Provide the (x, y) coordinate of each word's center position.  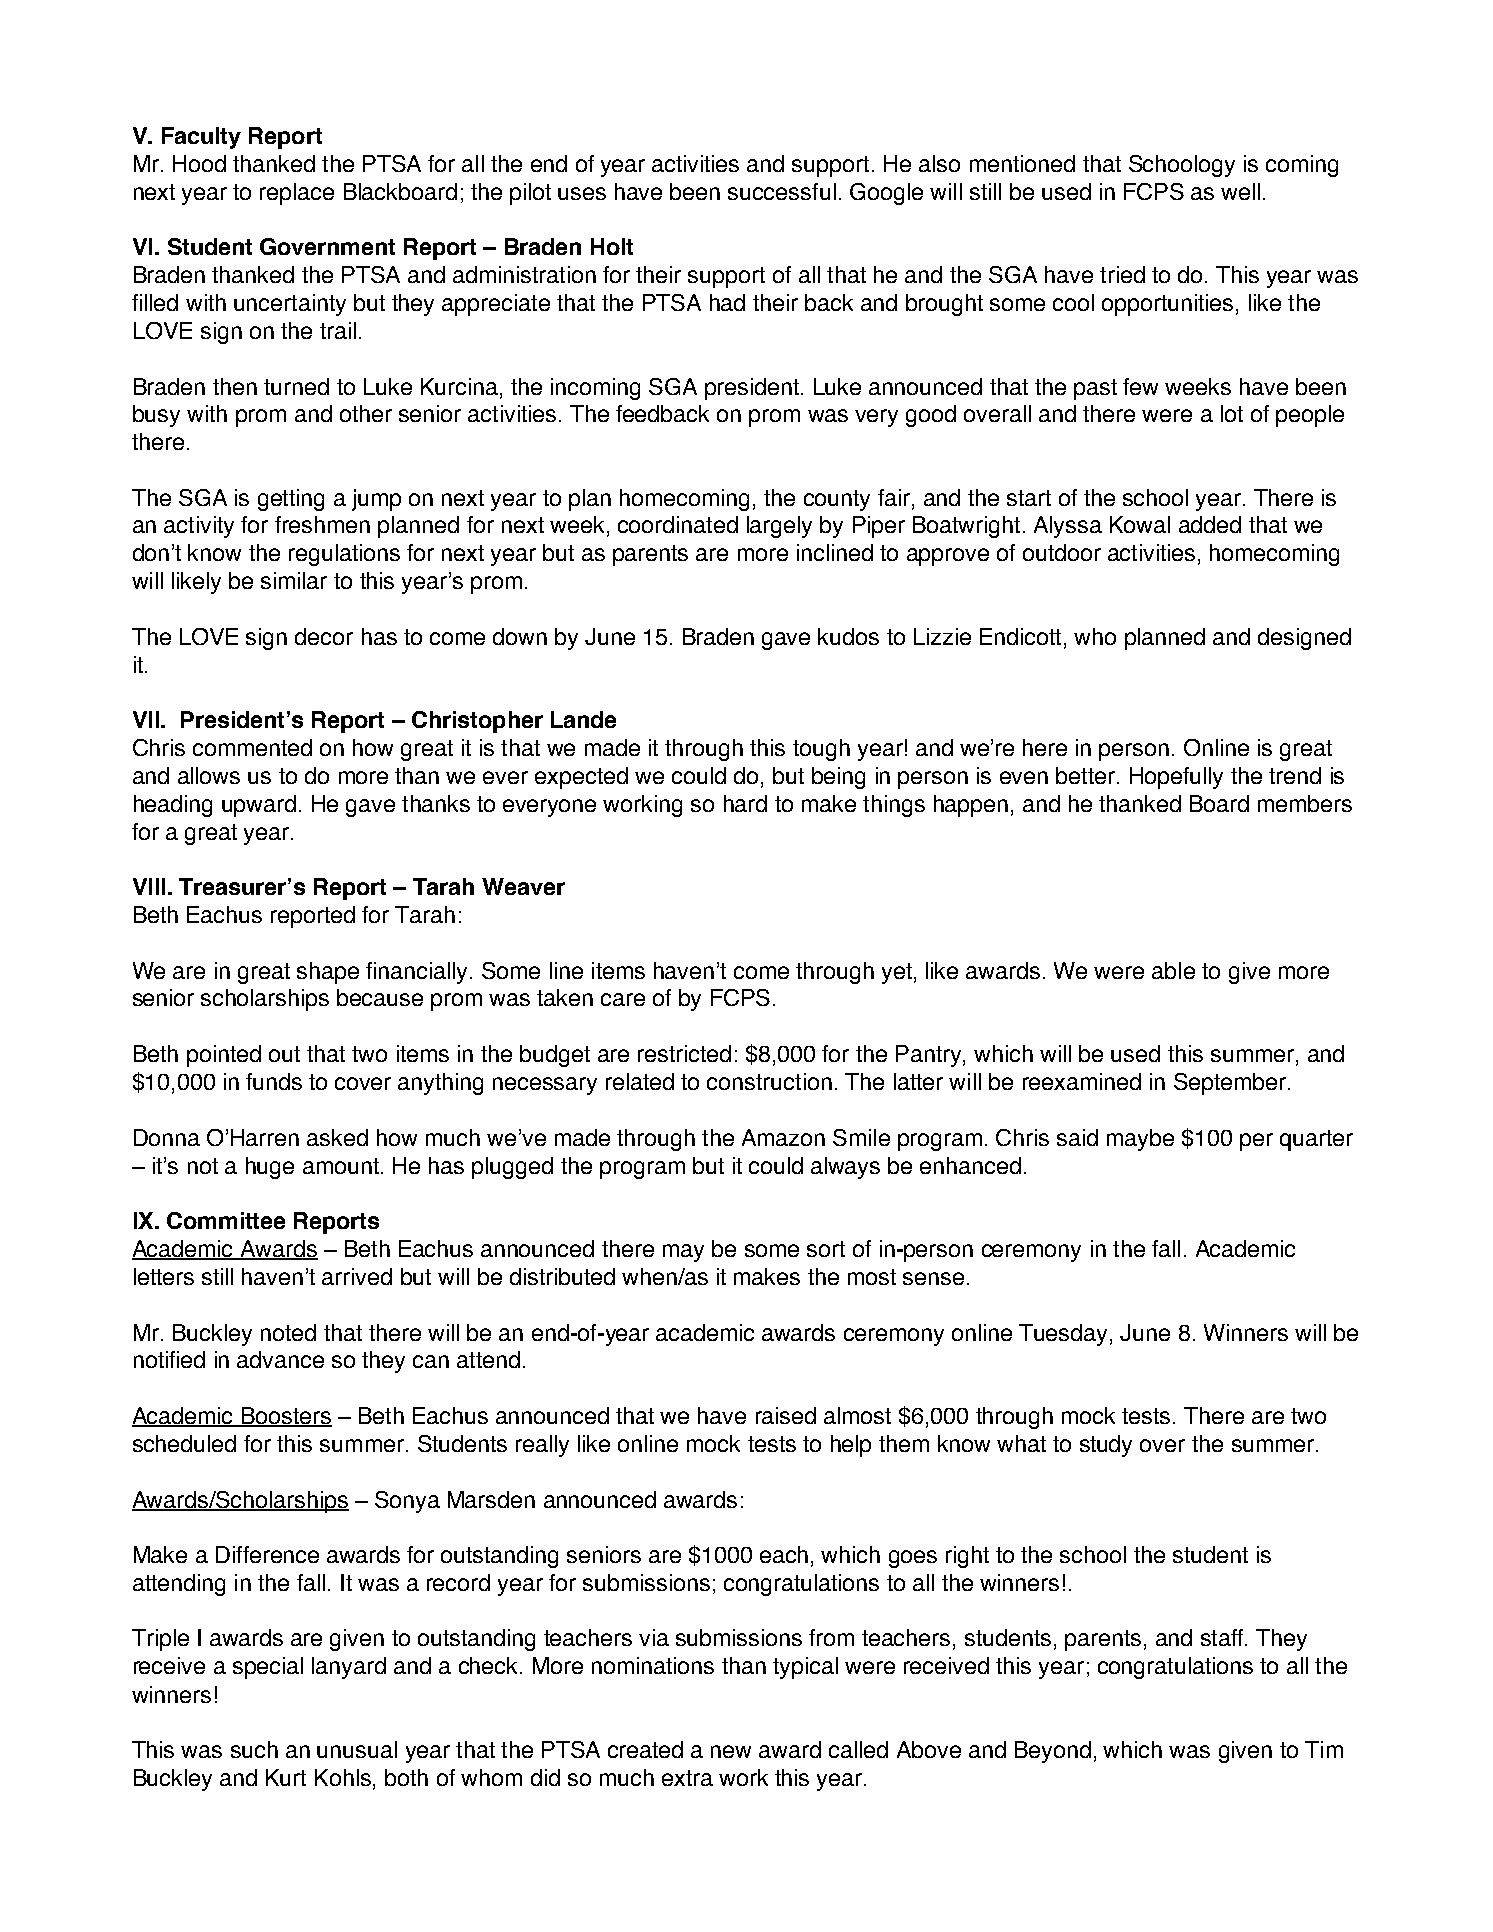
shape (328, 973)
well (1240, 191)
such (254, 1749)
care (623, 999)
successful (782, 191)
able (1173, 970)
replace (297, 194)
